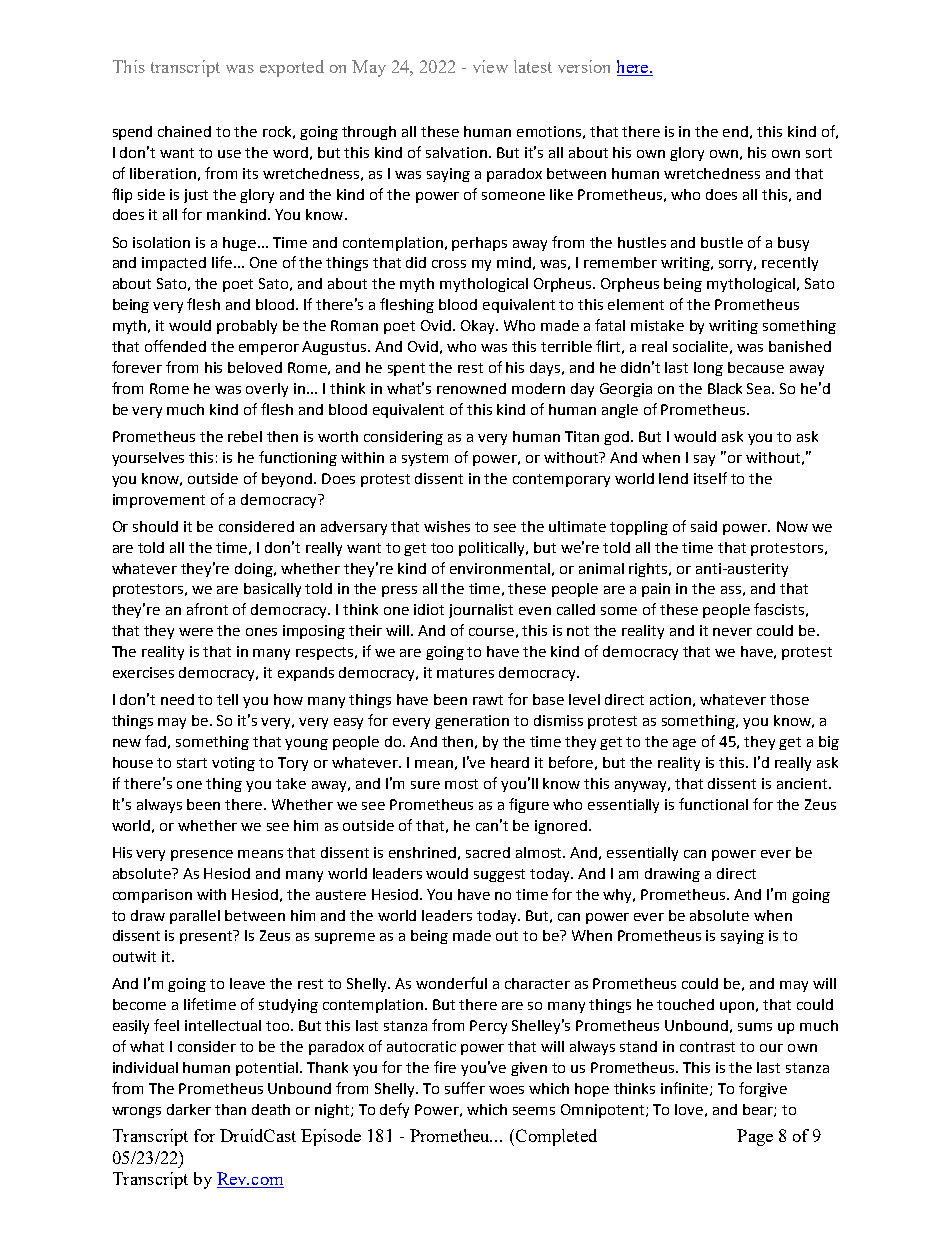 The height and width of the screenshot is (1233, 952). What do you see at coordinates (189, 1109) in the screenshot?
I see `darker` at bounding box center [189, 1109].
